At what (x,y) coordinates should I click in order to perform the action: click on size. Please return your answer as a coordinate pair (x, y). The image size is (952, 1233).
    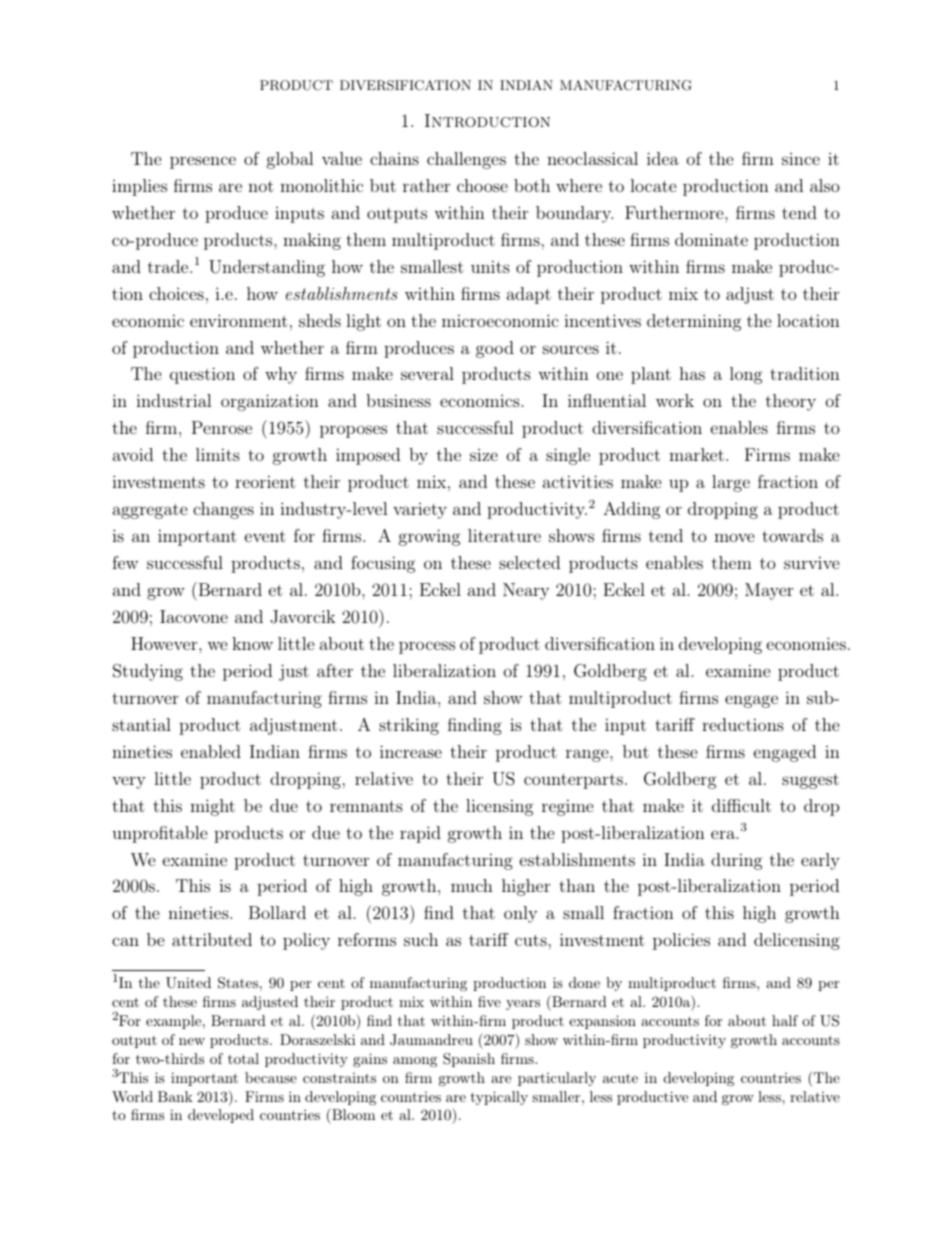
    Looking at the image, I should click on (484, 455).
